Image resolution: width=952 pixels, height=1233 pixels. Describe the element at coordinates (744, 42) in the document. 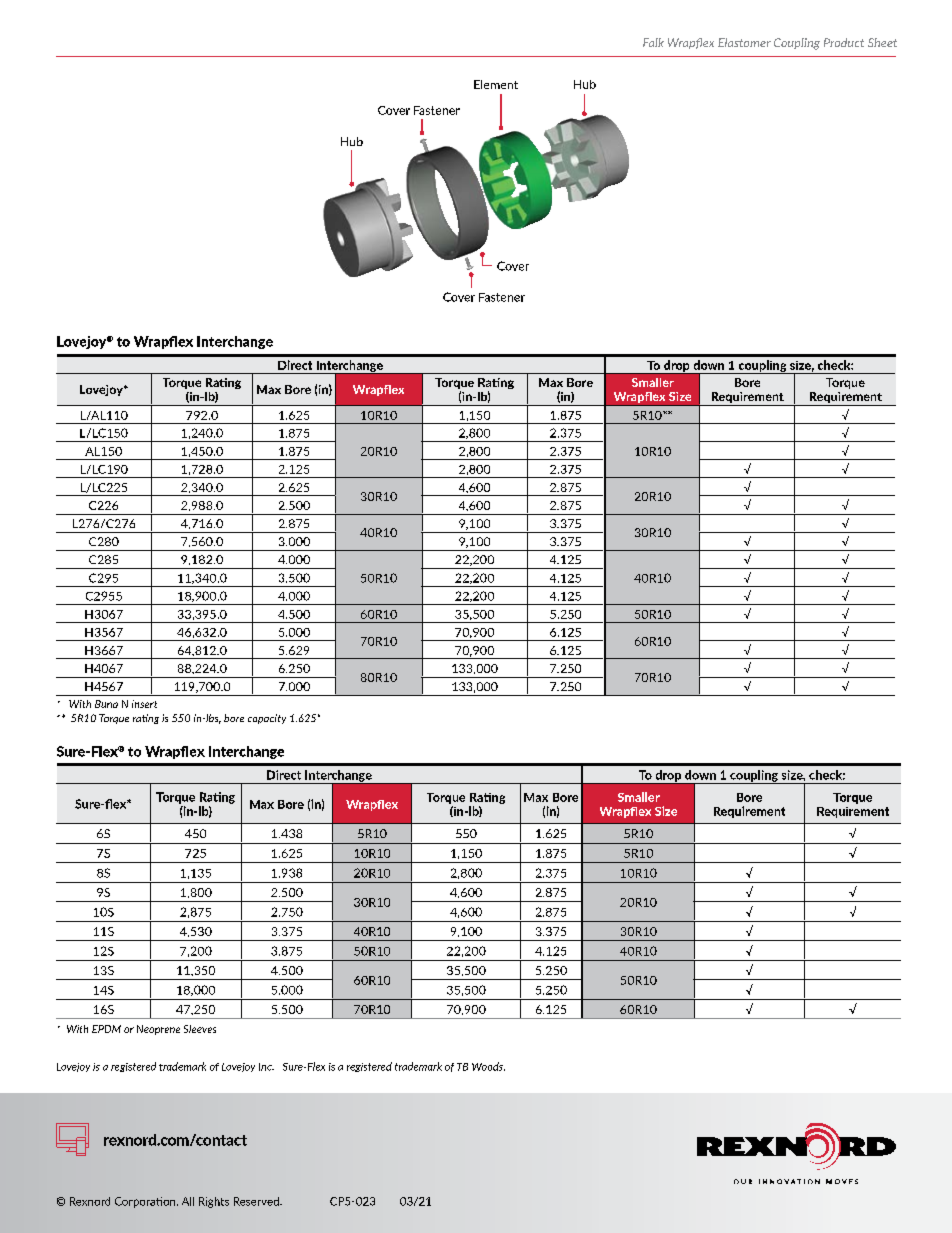

I see `Elastomer` at that location.
